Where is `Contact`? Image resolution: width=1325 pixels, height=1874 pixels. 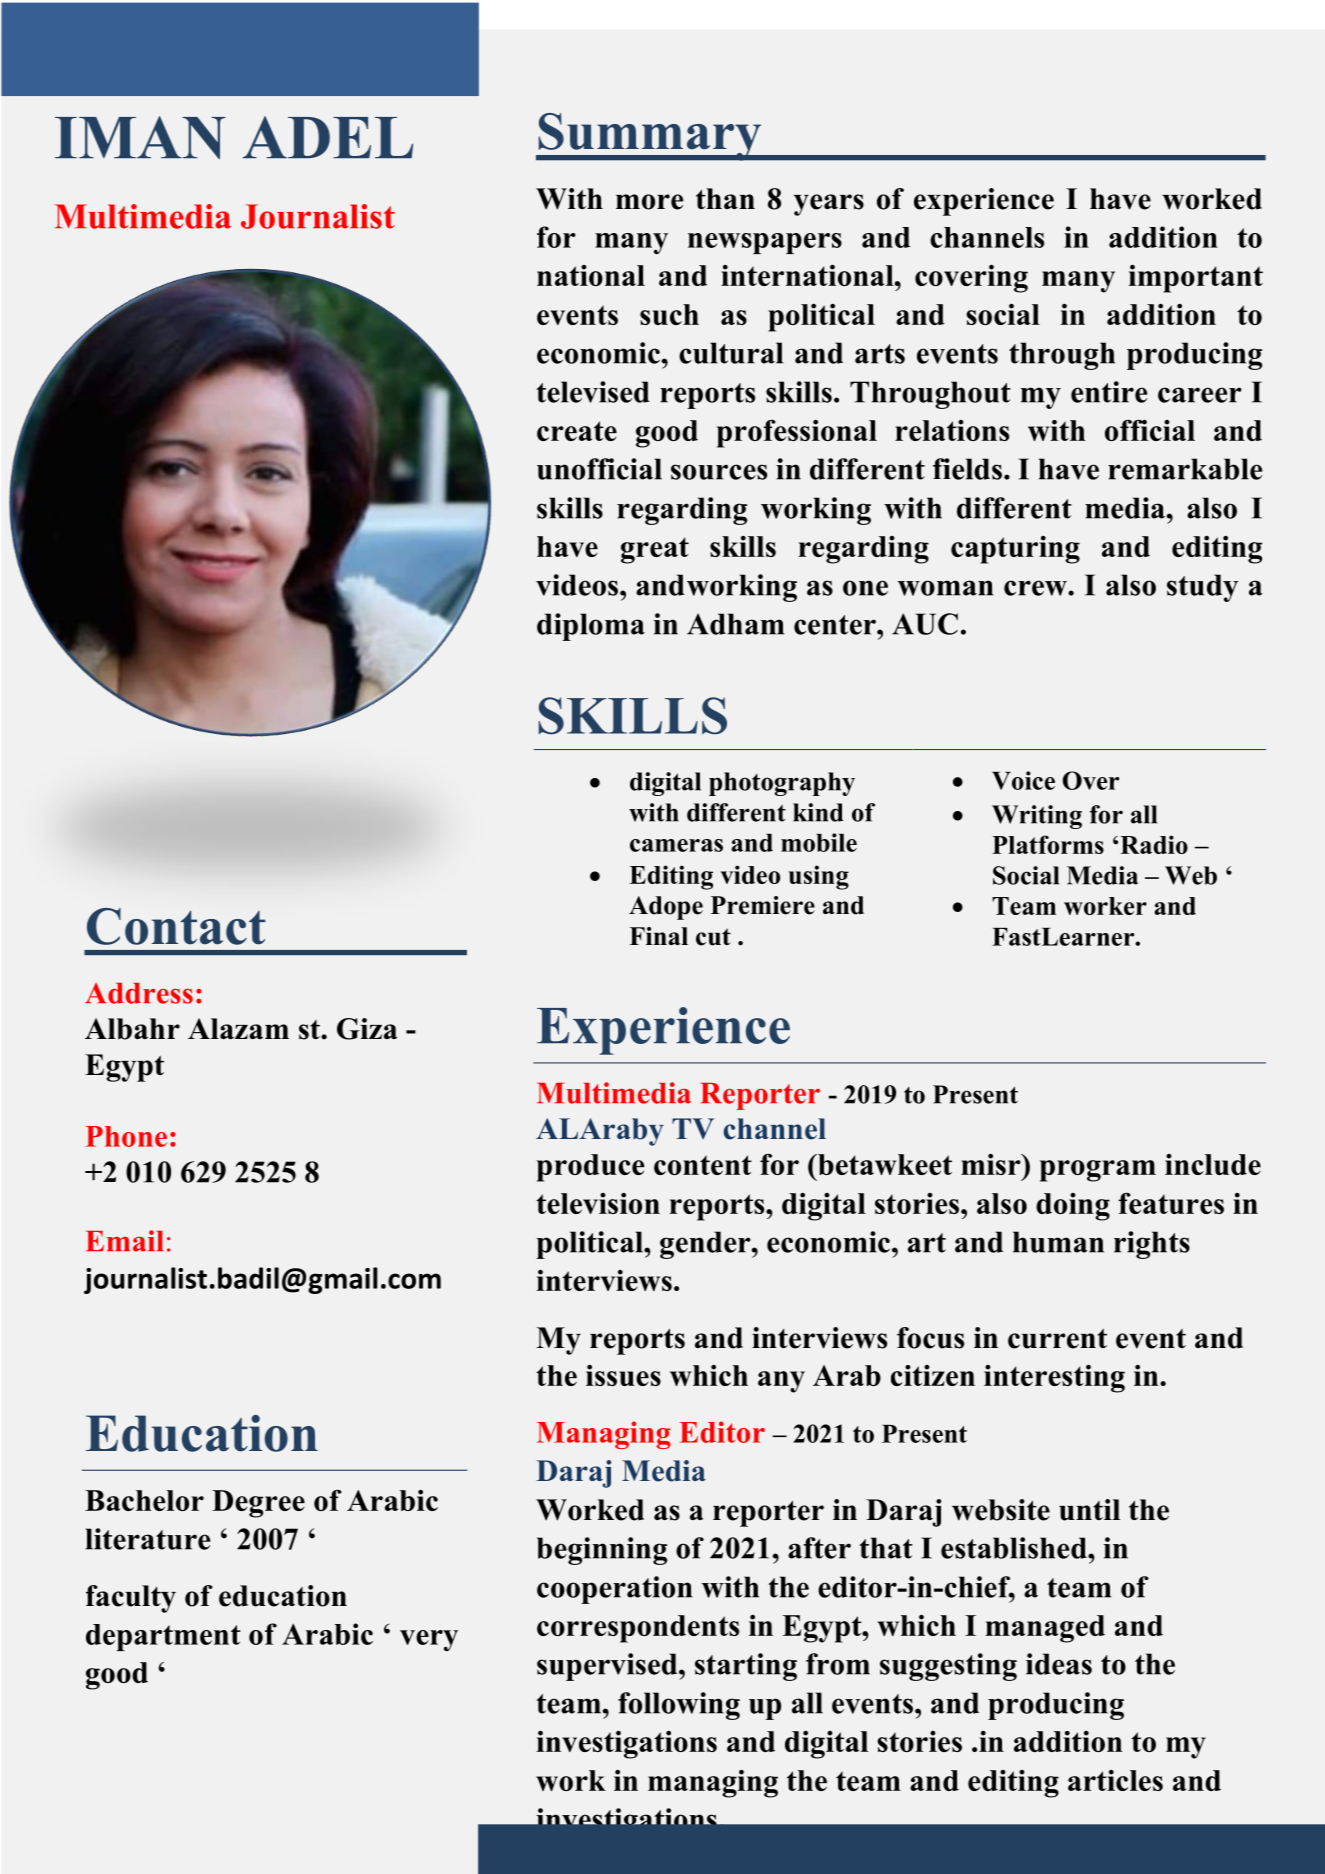 Contact is located at coordinates (176, 926).
